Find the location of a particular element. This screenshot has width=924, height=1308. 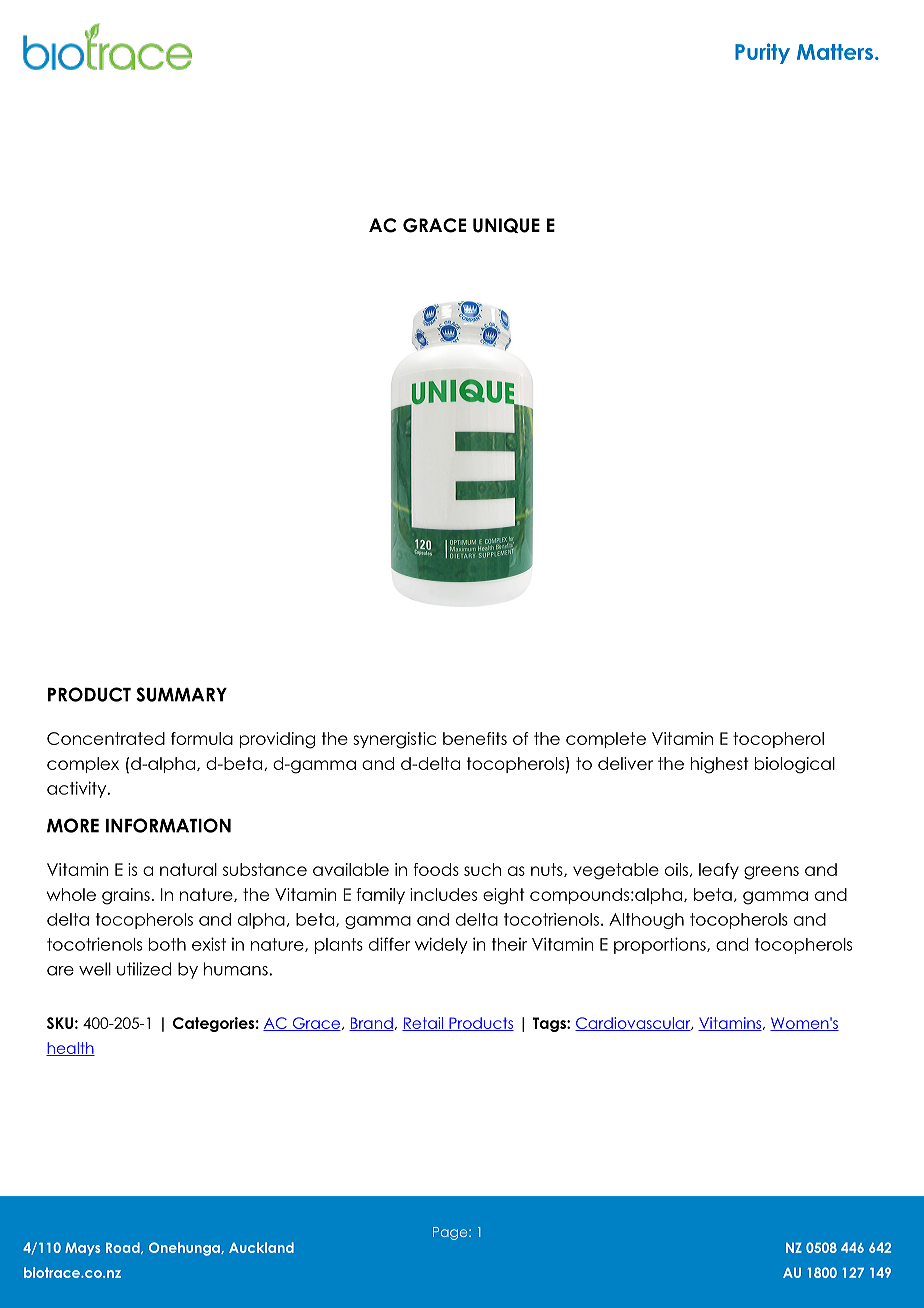

complete is located at coordinates (606, 740).
